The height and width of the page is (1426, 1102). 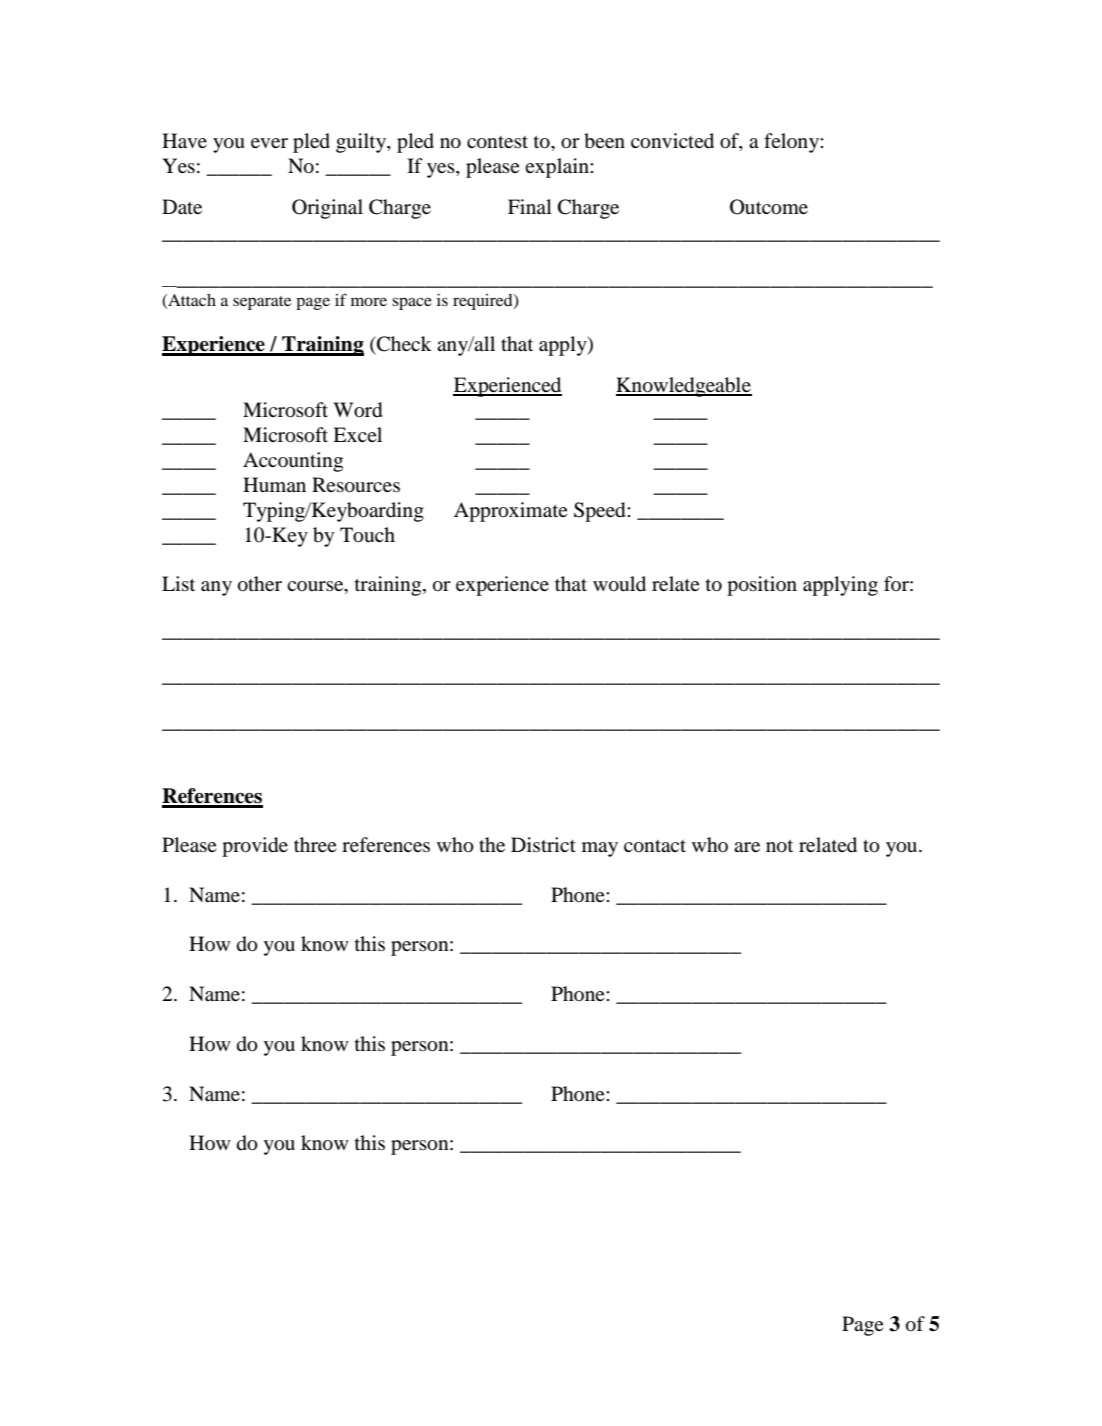 What do you see at coordinates (178, 583) in the page?
I see `List` at bounding box center [178, 583].
